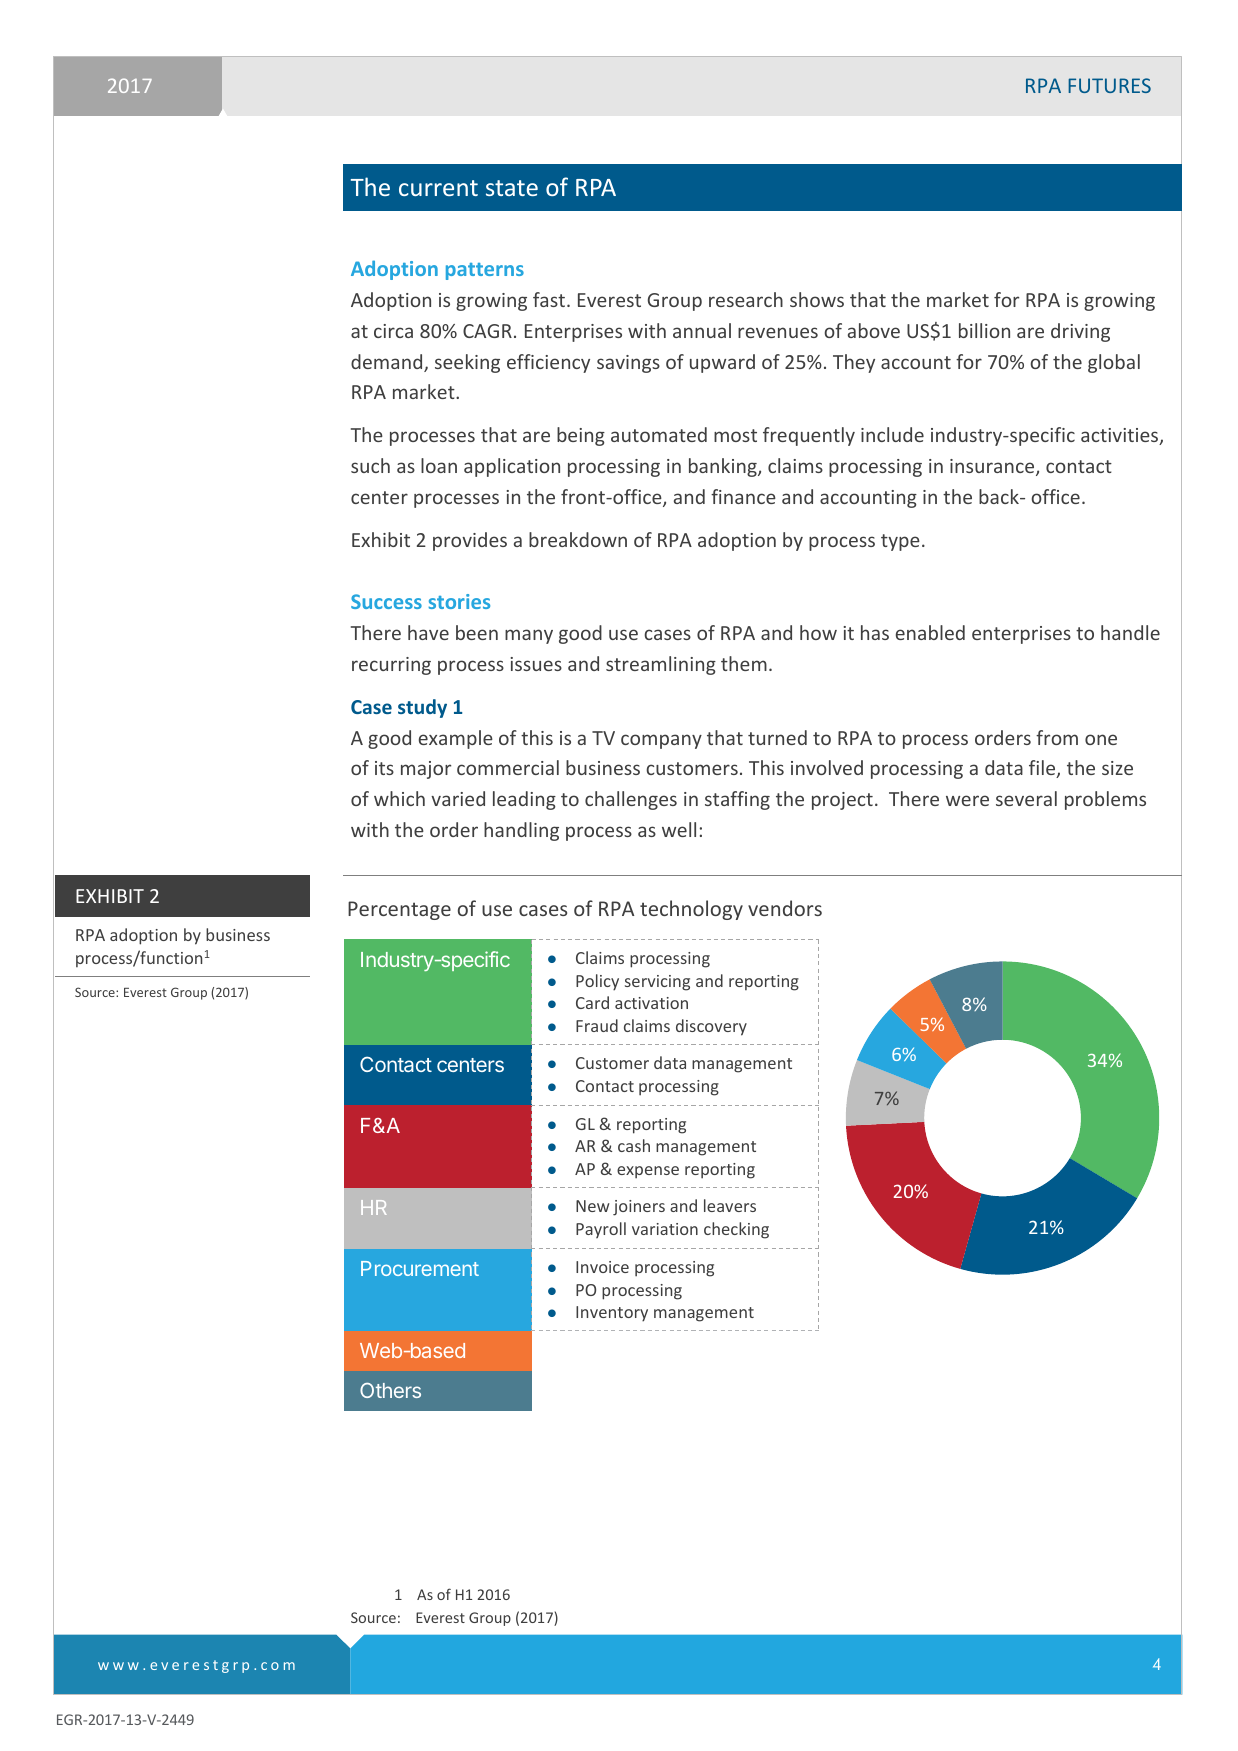 The width and height of the page is (1238, 1751). I want to click on checking, so click(736, 1230).
